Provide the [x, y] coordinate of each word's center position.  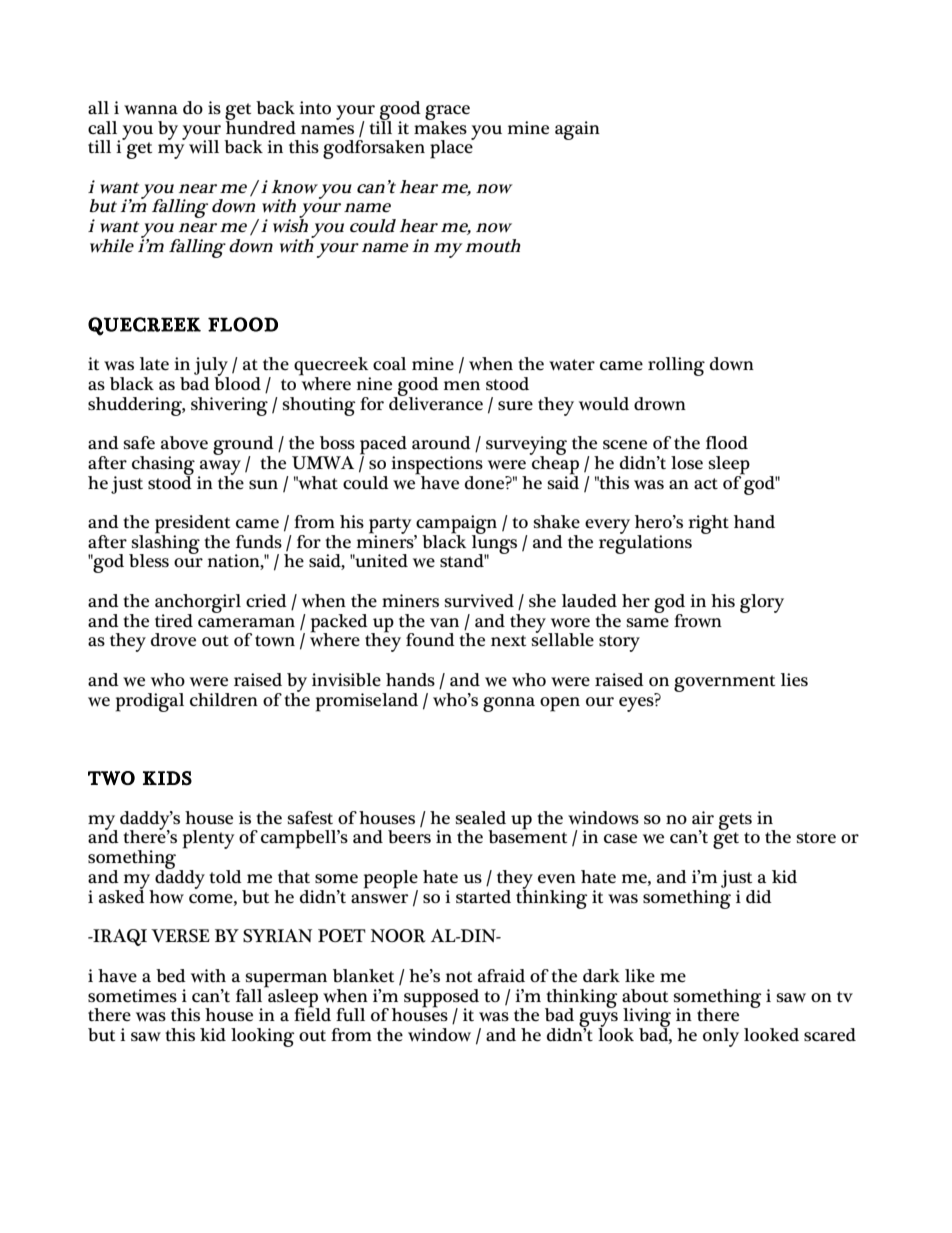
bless [149, 561]
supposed [441, 999]
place [452, 148]
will [204, 147]
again [577, 130]
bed [171, 976]
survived [479, 600]
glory [762, 603]
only [721, 1037]
